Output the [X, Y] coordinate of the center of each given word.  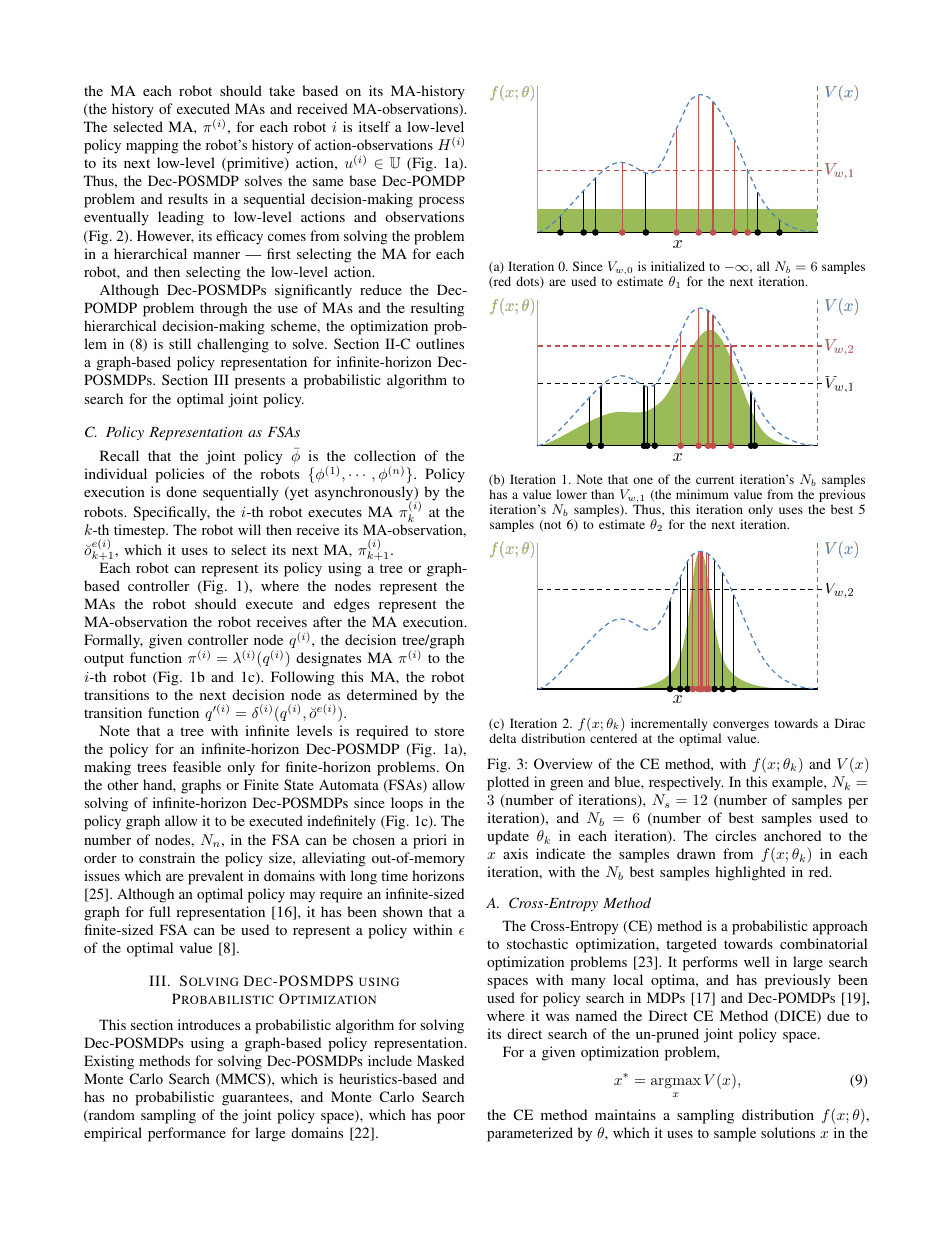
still [180, 343]
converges [741, 727]
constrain [167, 857]
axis [515, 853]
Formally [113, 641]
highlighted [750, 873]
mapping [152, 146]
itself [374, 126]
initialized [678, 266]
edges [351, 605]
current [715, 480]
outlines [440, 343]
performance [187, 1134]
